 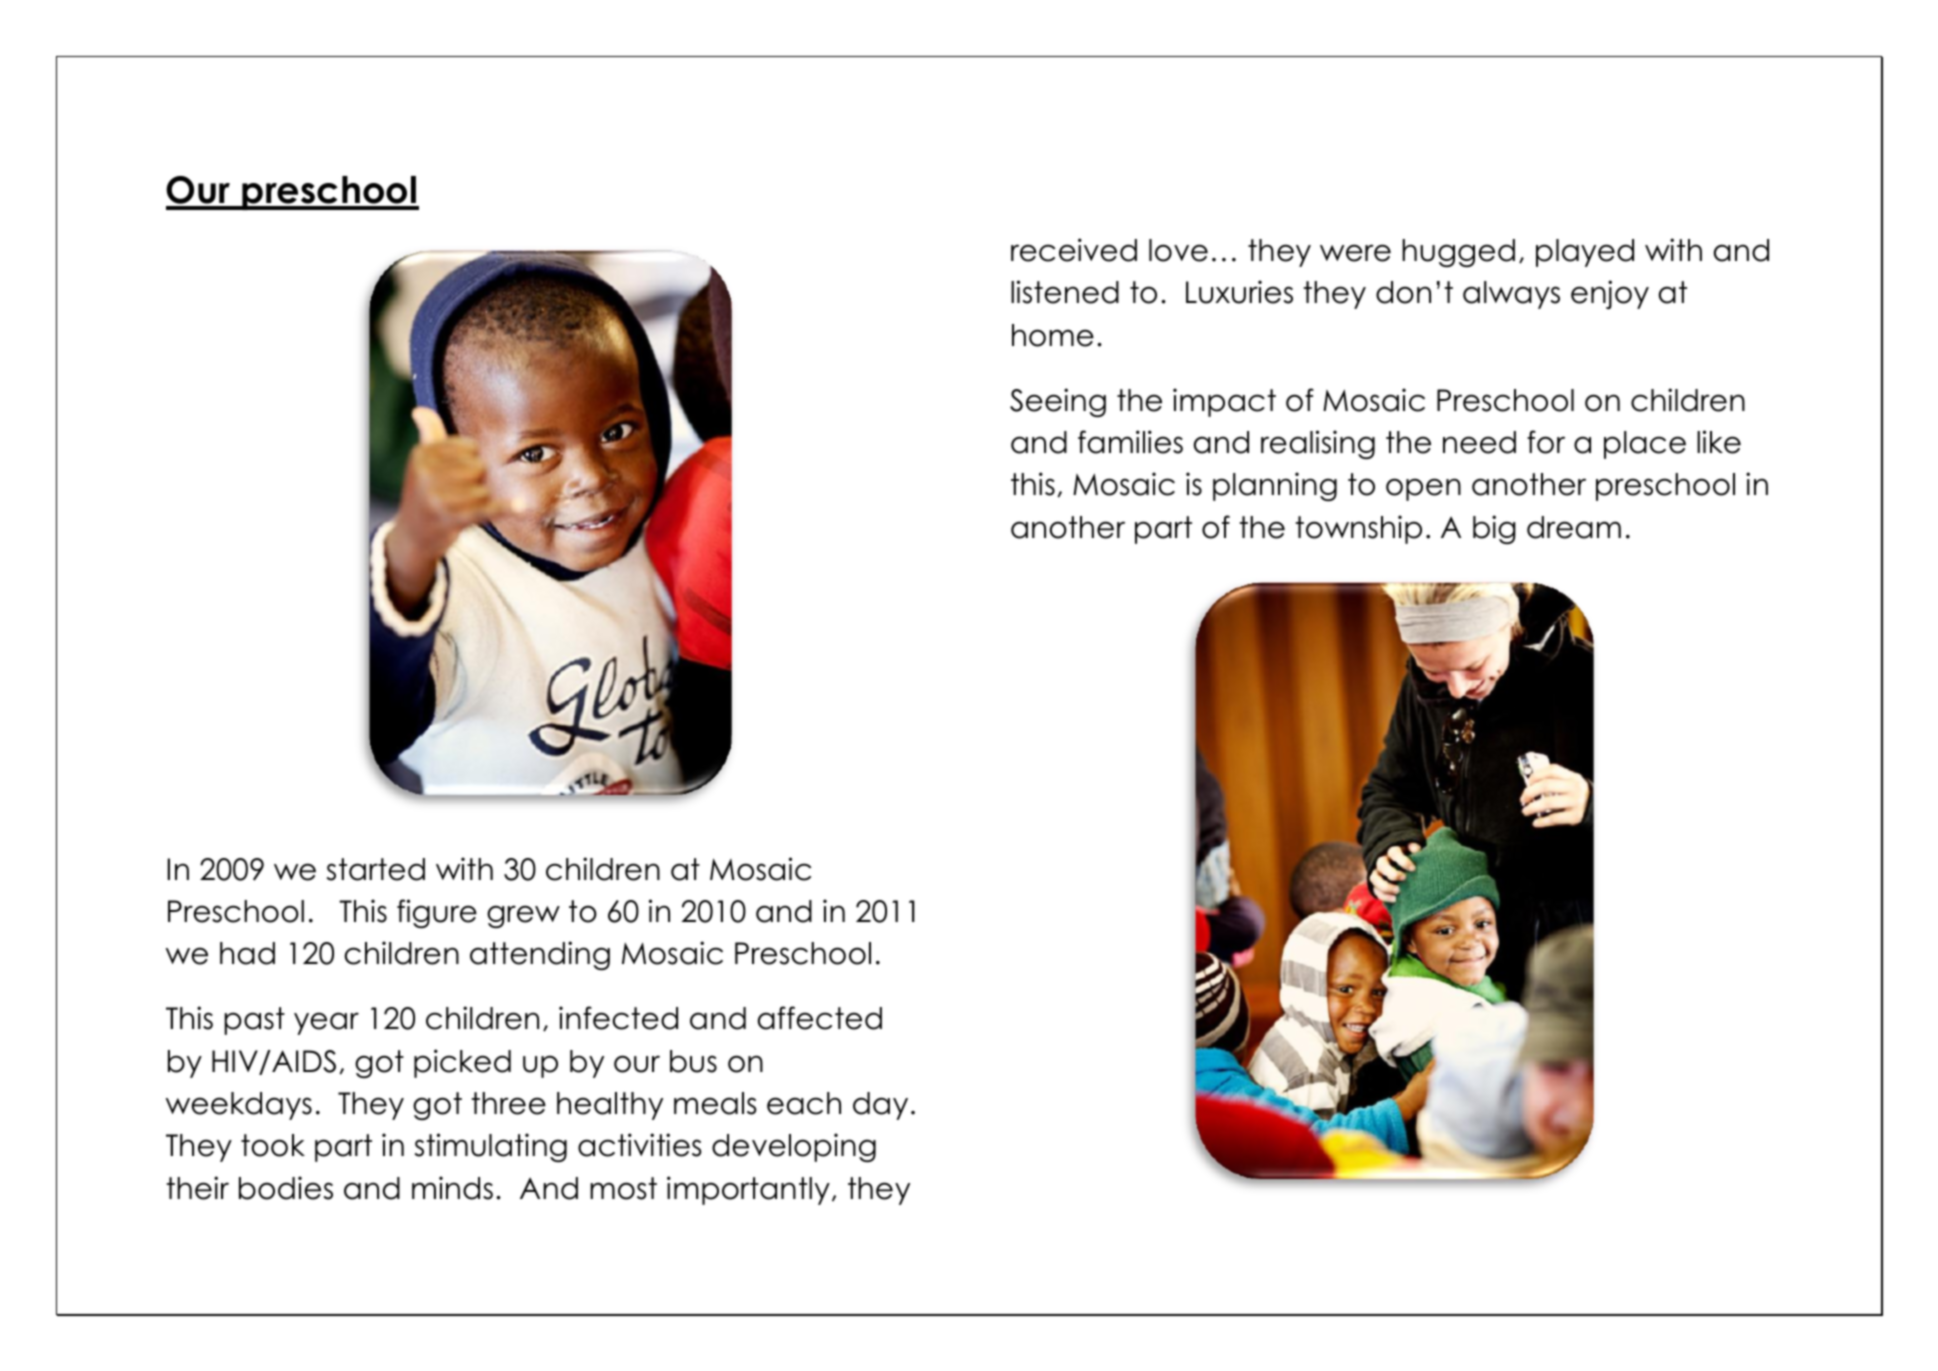 I want to click on each, so click(x=804, y=1103).
